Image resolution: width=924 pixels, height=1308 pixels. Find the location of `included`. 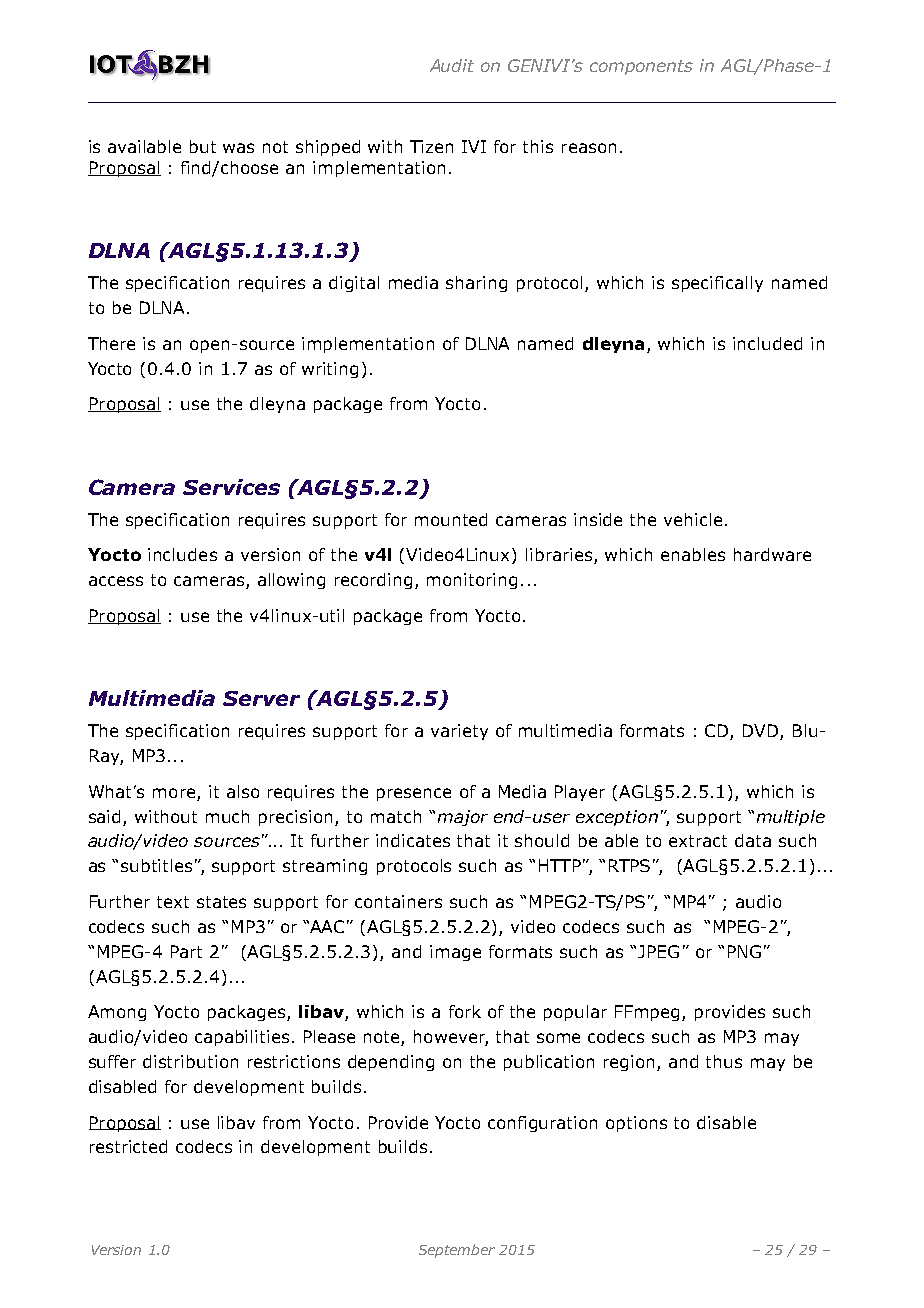

included is located at coordinates (767, 343).
